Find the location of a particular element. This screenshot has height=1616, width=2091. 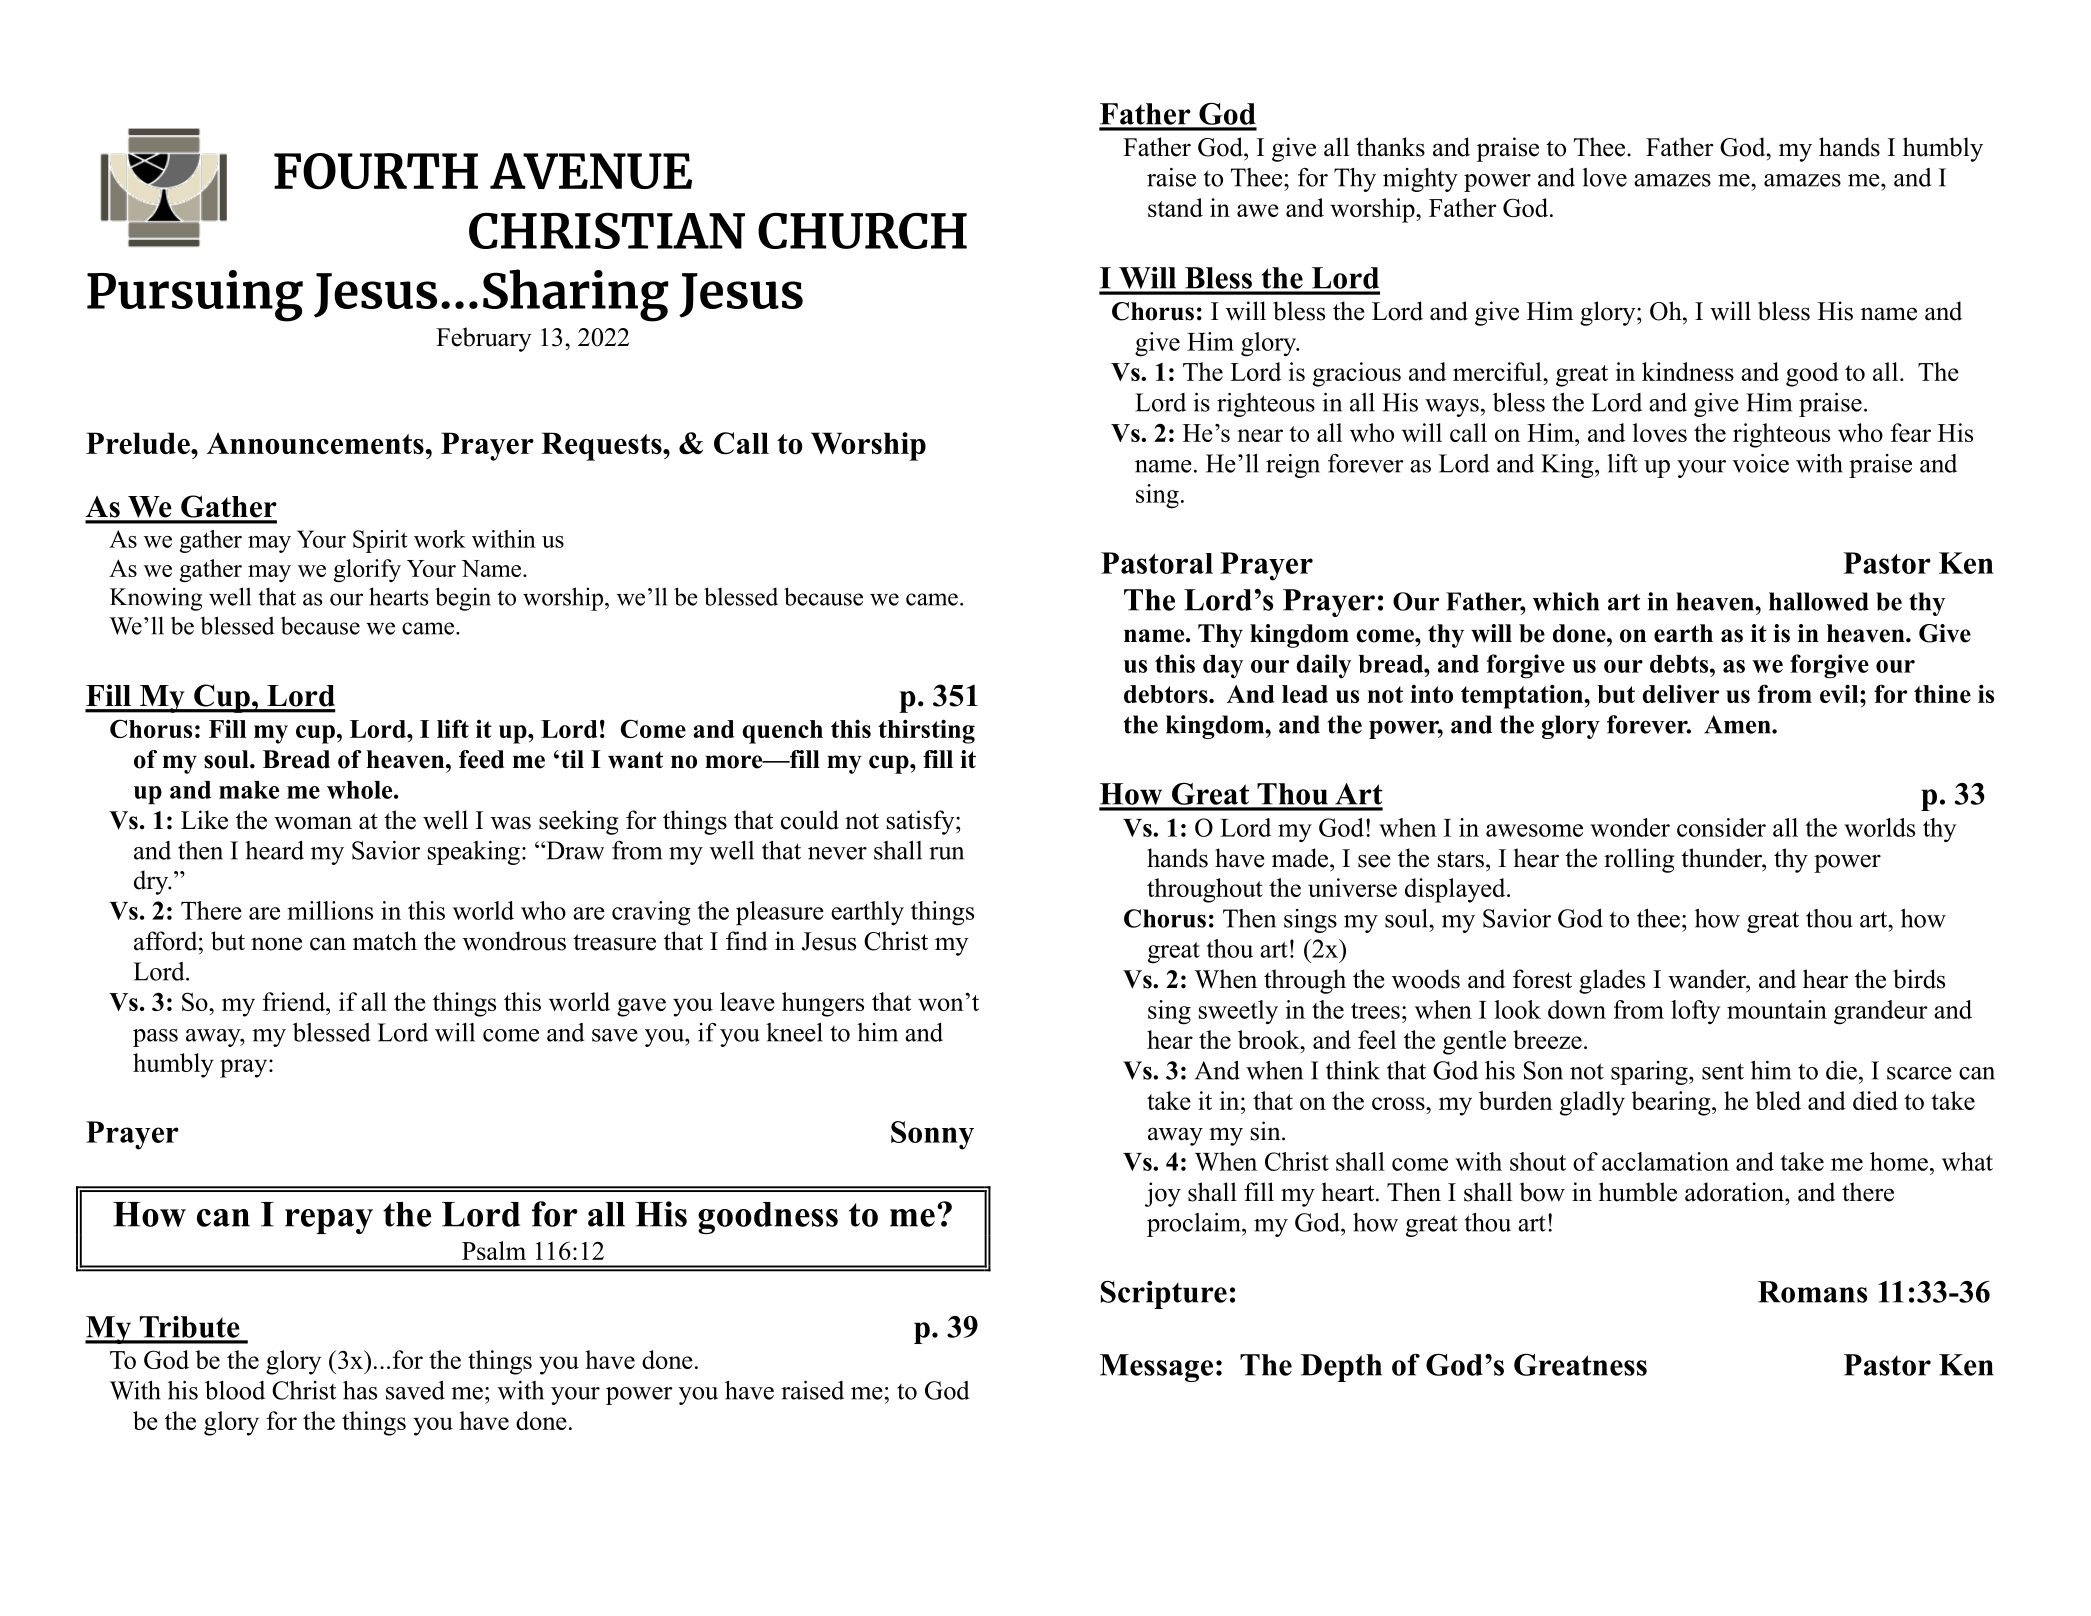

has is located at coordinates (360, 1390).
